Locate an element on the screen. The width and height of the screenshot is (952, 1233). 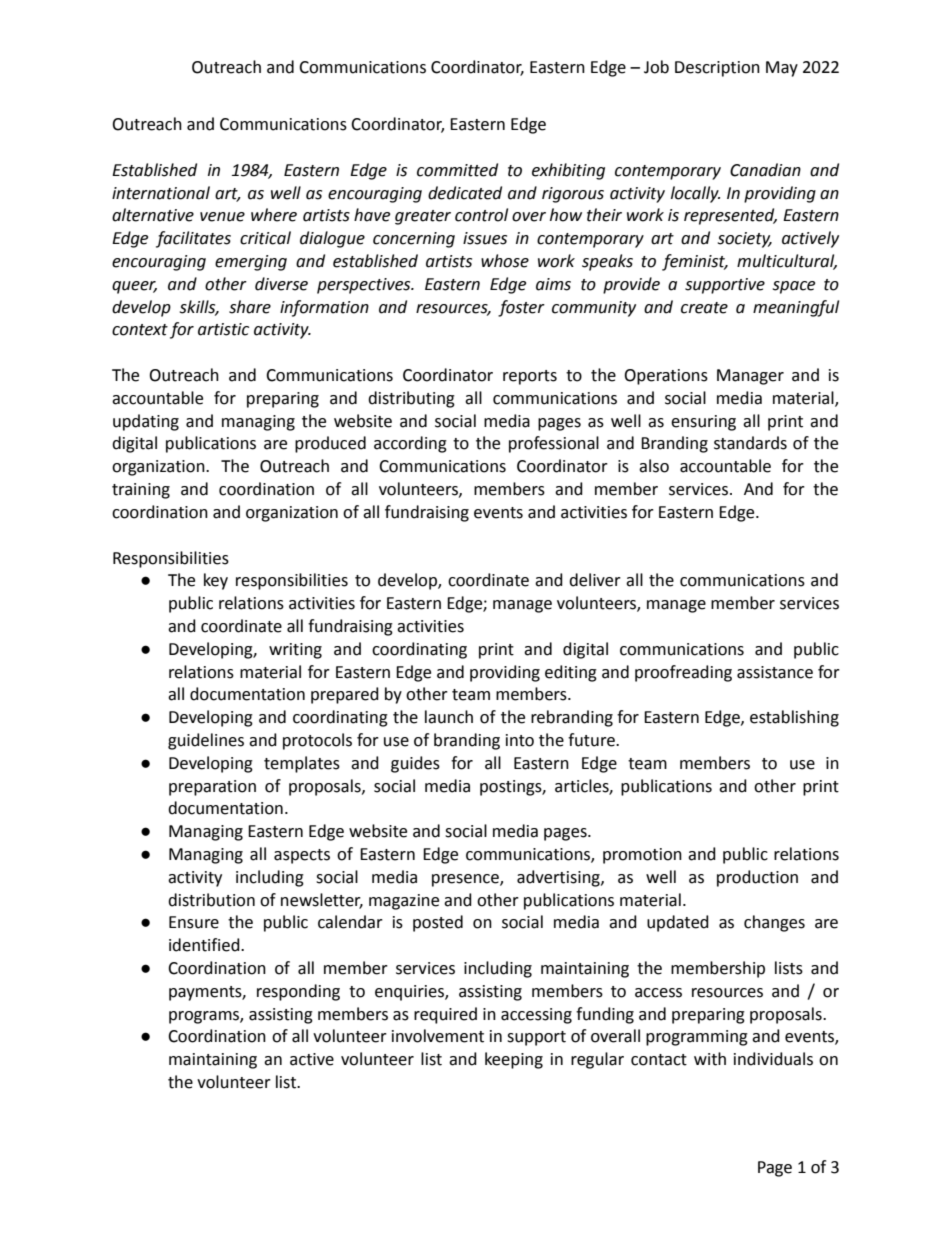
promotion is located at coordinates (642, 856).
